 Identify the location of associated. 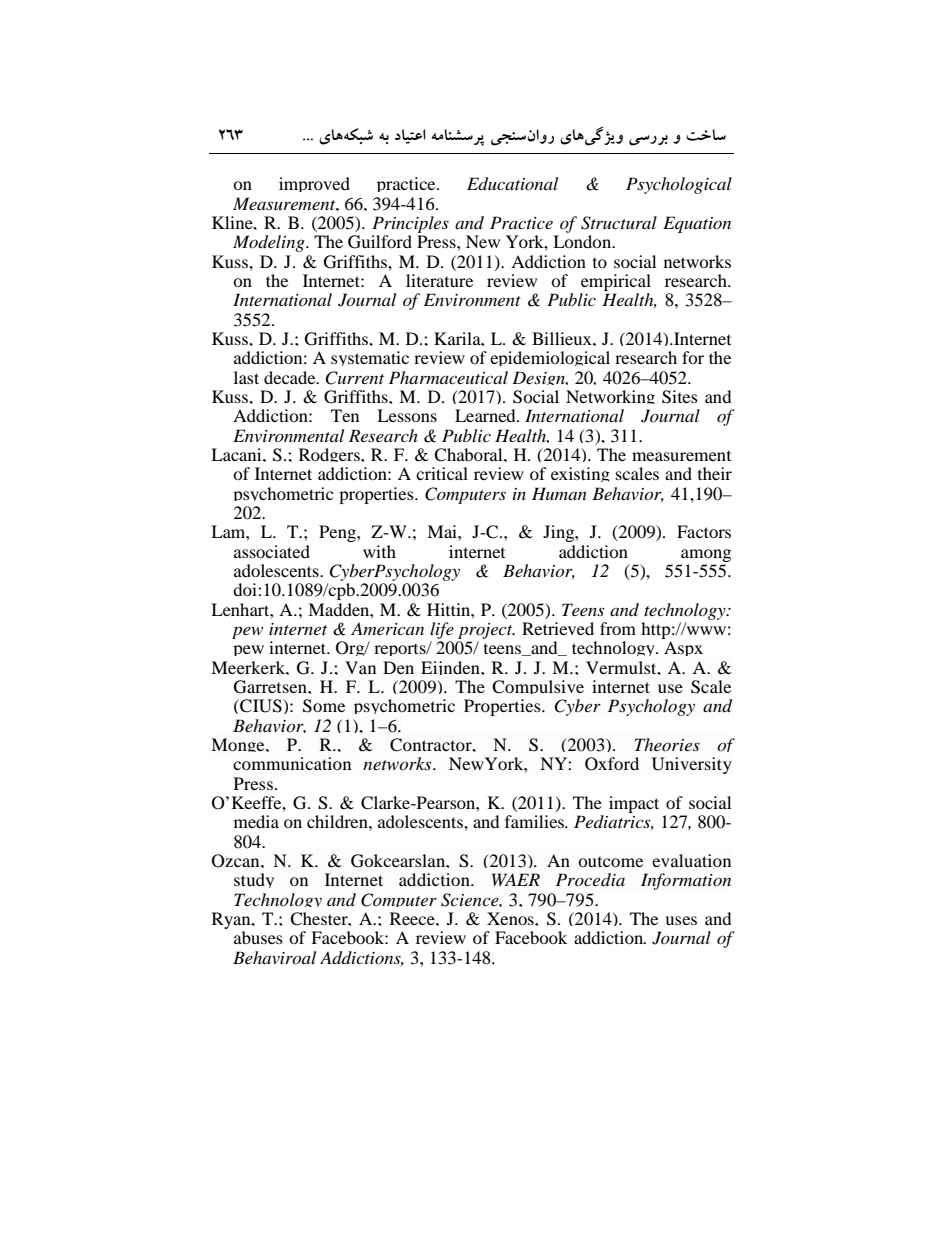
(272, 551).
